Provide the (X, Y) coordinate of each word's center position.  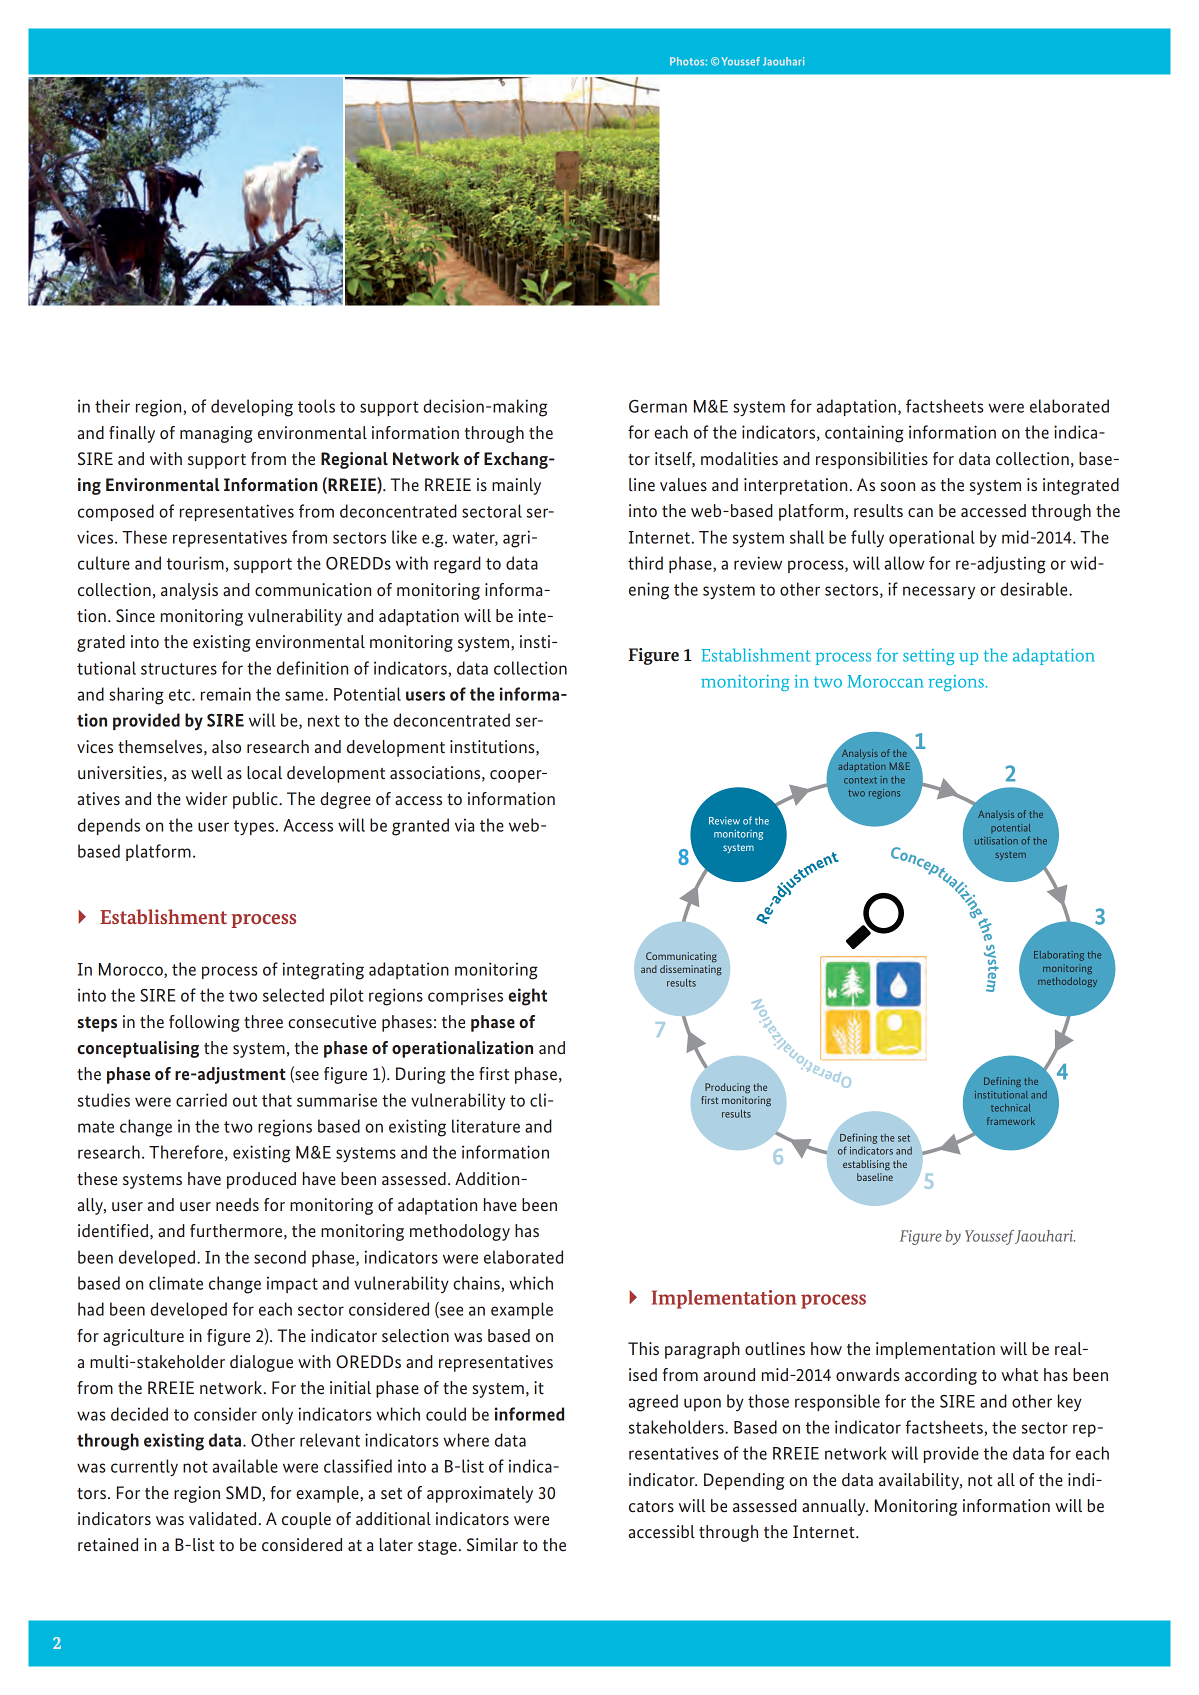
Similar (492, 1544)
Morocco (132, 970)
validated (222, 1518)
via (464, 825)
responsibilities (872, 460)
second (280, 1257)
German (658, 406)
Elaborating (1059, 956)
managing (216, 434)
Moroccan (885, 681)
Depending (744, 1481)
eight (527, 997)
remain (226, 694)
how (826, 1348)
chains (477, 1284)
